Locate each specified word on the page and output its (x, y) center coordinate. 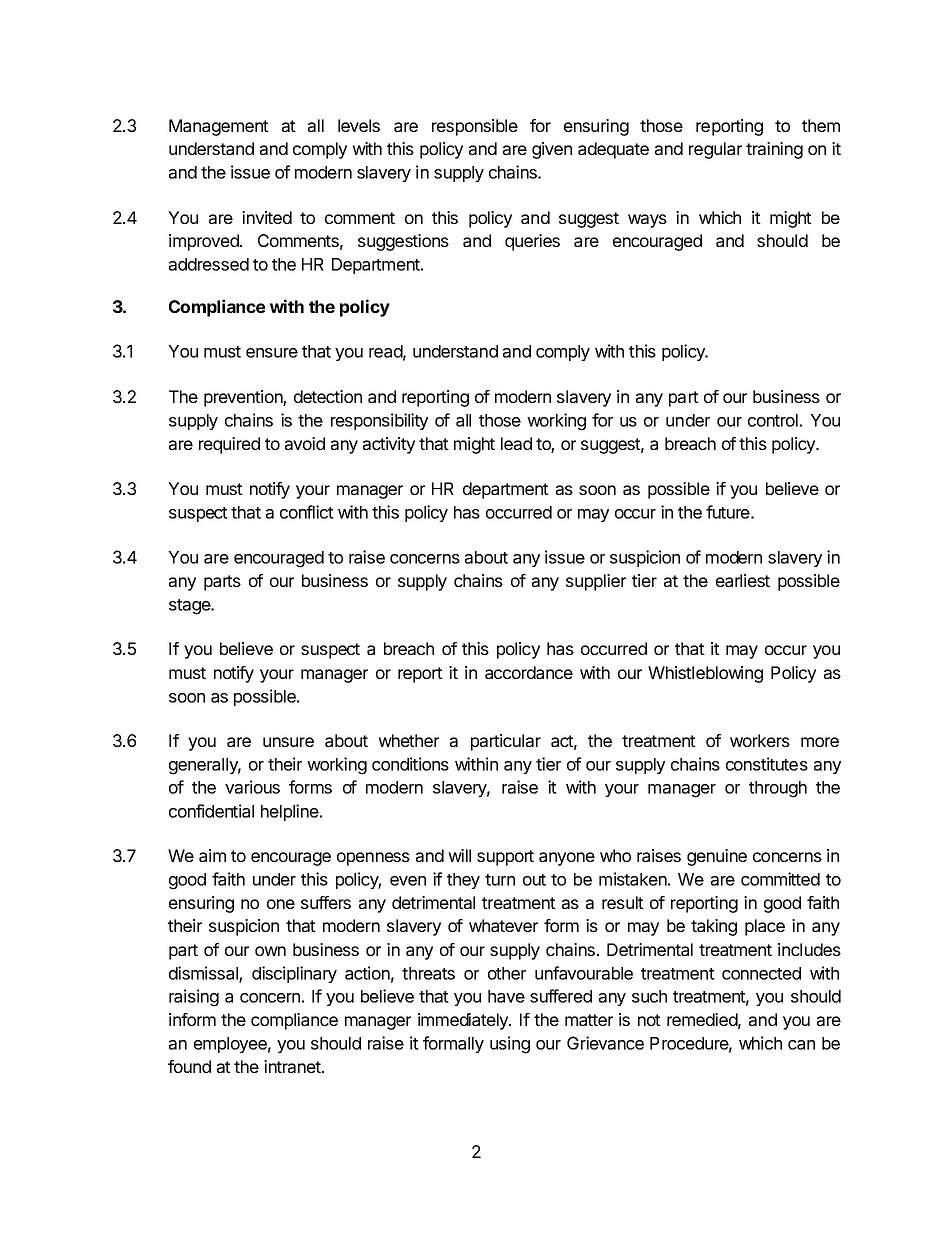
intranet (293, 1066)
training (774, 150)
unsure (288, 742)
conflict (307, 512)
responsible (475, 127)
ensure (272, 353)
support (505, 858)
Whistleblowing (705, 674)
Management (219, 127)
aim (212, 855)
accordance (529, 672)
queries (532, 242)
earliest (743, 580)
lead (516, 443)
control (773, 420)
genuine (717, 857)
